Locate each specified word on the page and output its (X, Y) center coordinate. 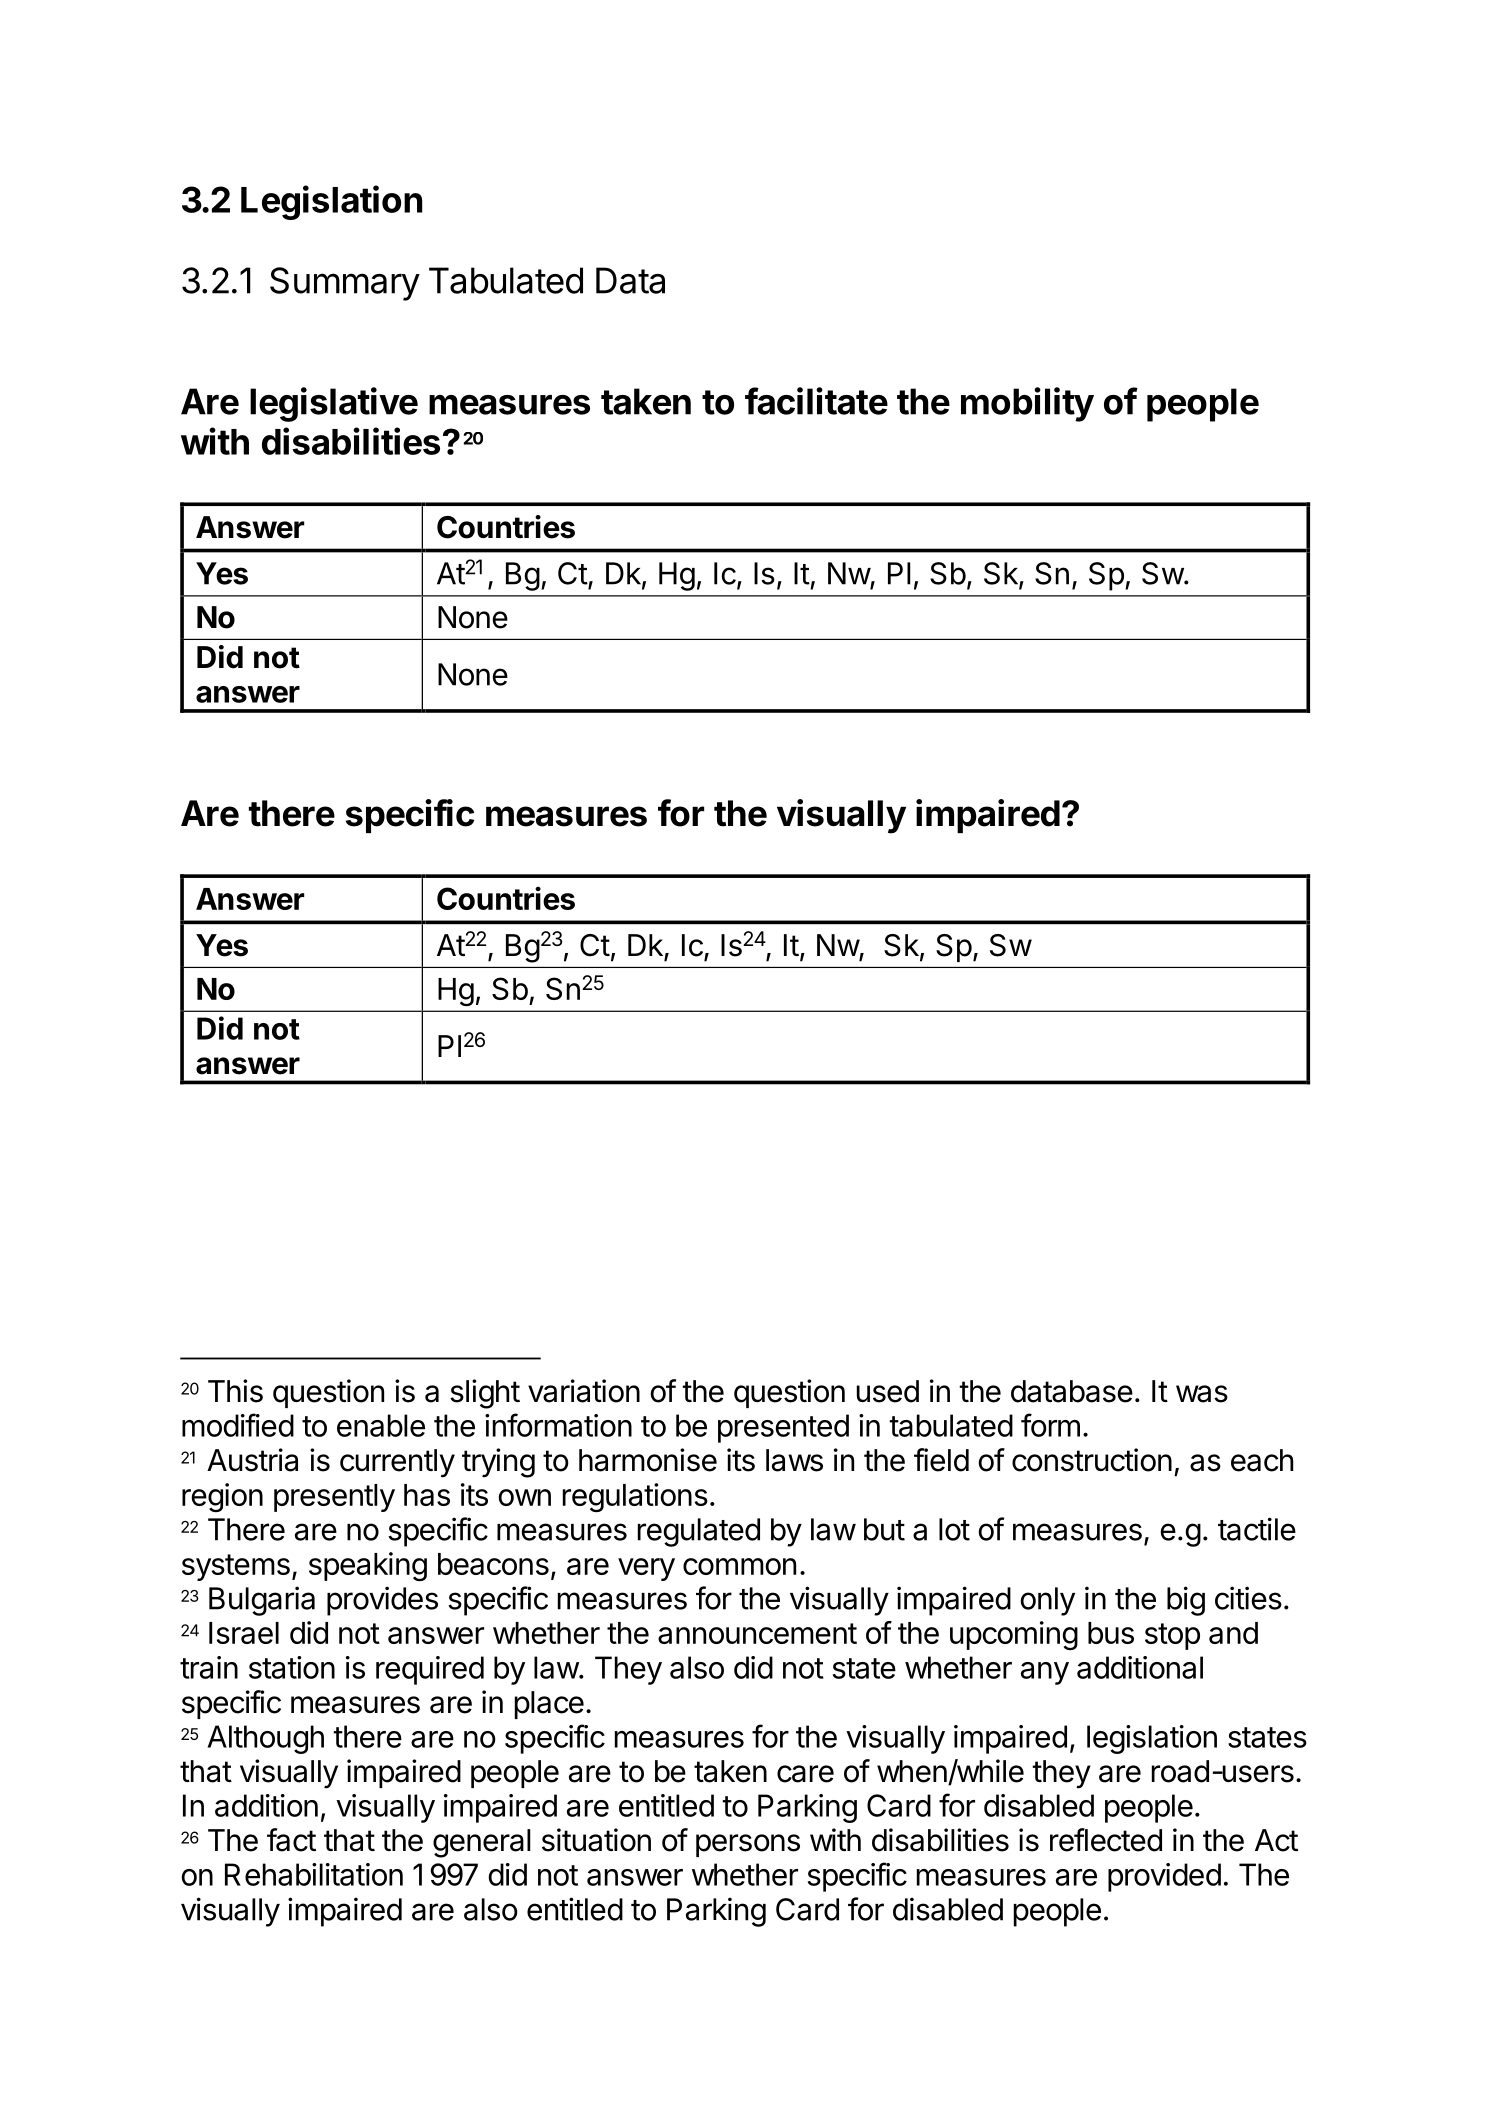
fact (291, 1840)
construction (1092, 1460)
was (1202, 1394)
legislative (334, 404)
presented (783, 1428)
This (235, 1391)
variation (584, 1391)
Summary (345, 284)
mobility (1027, 404)
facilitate (816, 401)
